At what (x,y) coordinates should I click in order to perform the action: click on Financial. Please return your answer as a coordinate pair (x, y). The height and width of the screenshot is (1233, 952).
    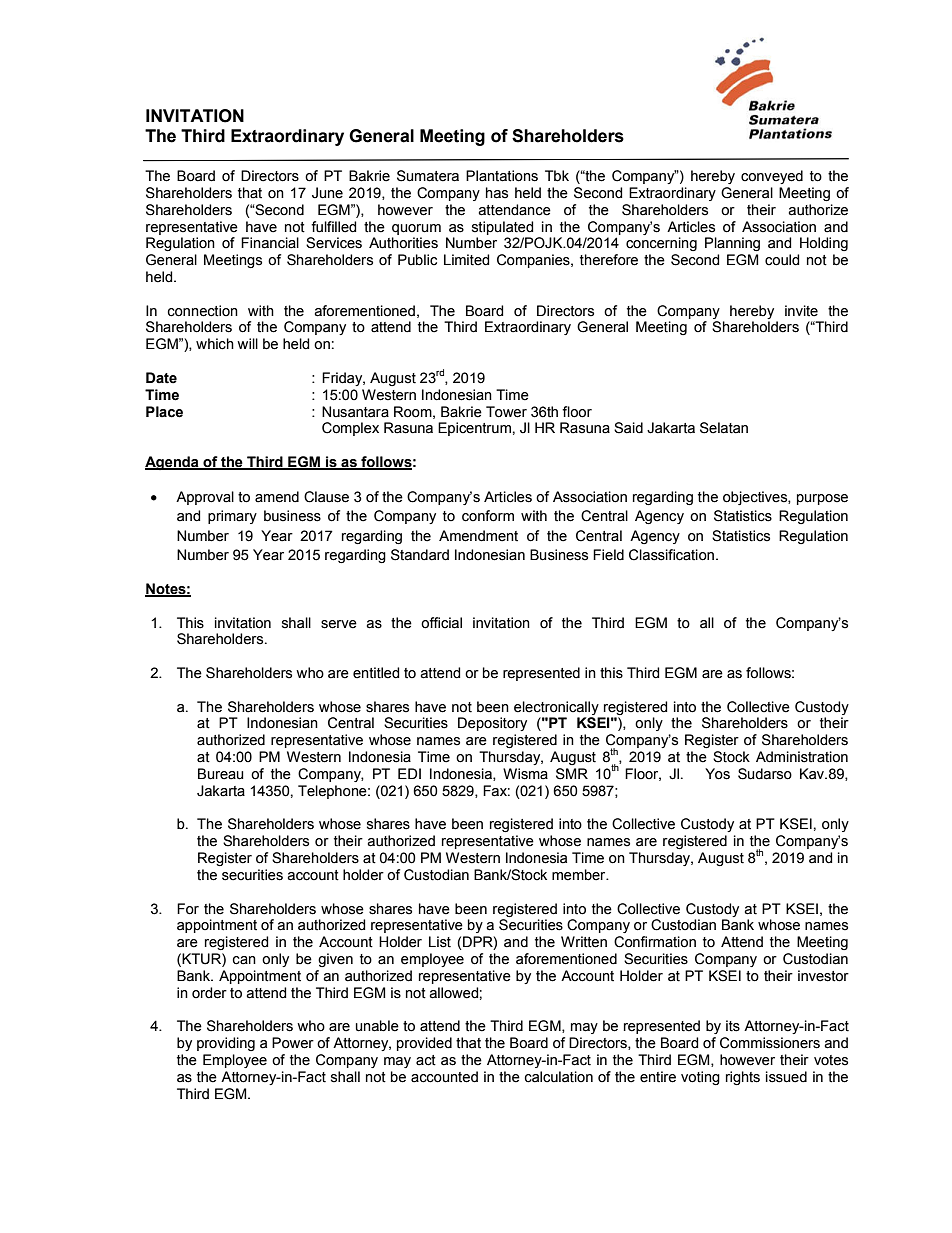
    Looking at the image, I should click on (270, 243).
